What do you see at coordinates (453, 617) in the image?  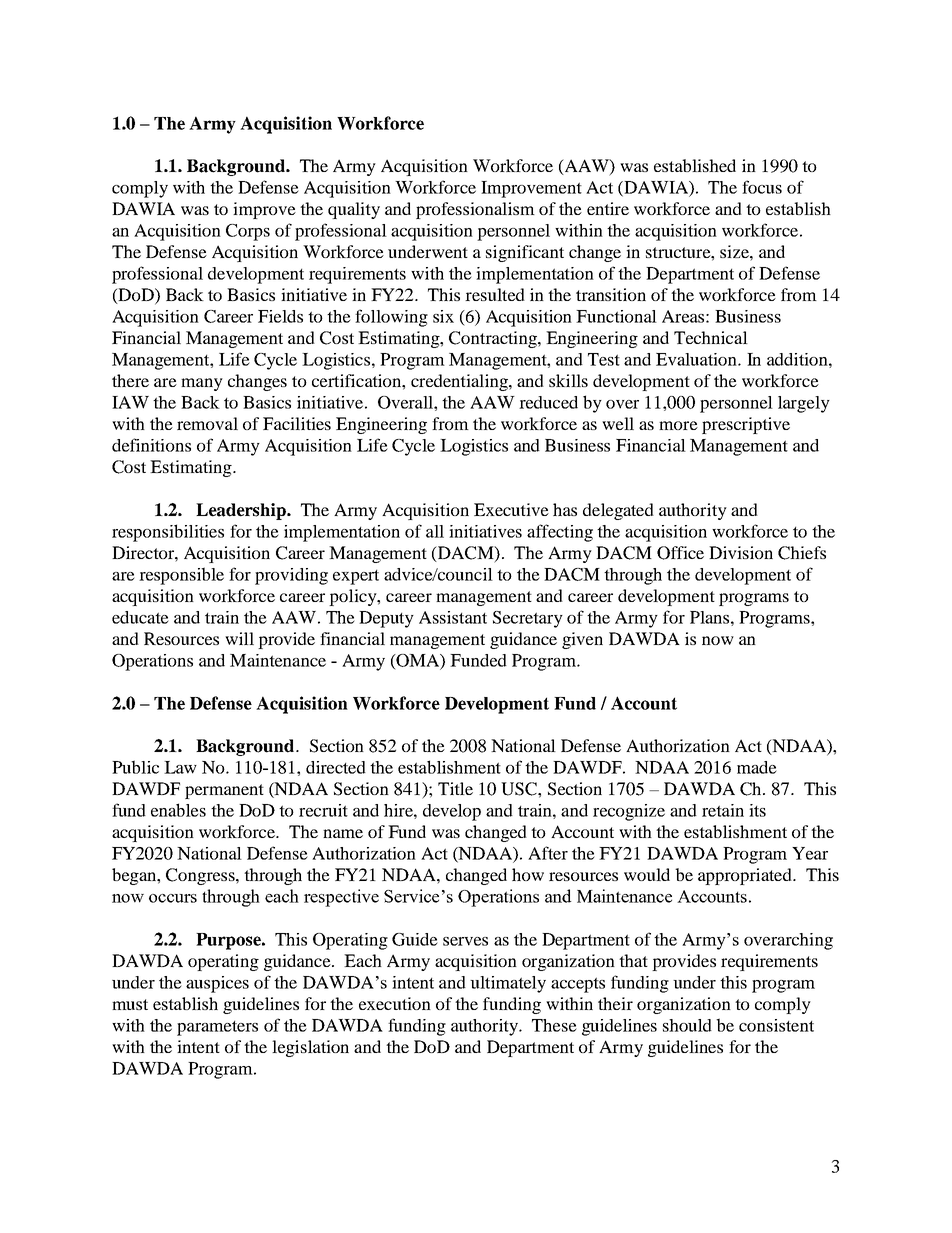 I see `Assistant` at bounding box center [453, 617].
